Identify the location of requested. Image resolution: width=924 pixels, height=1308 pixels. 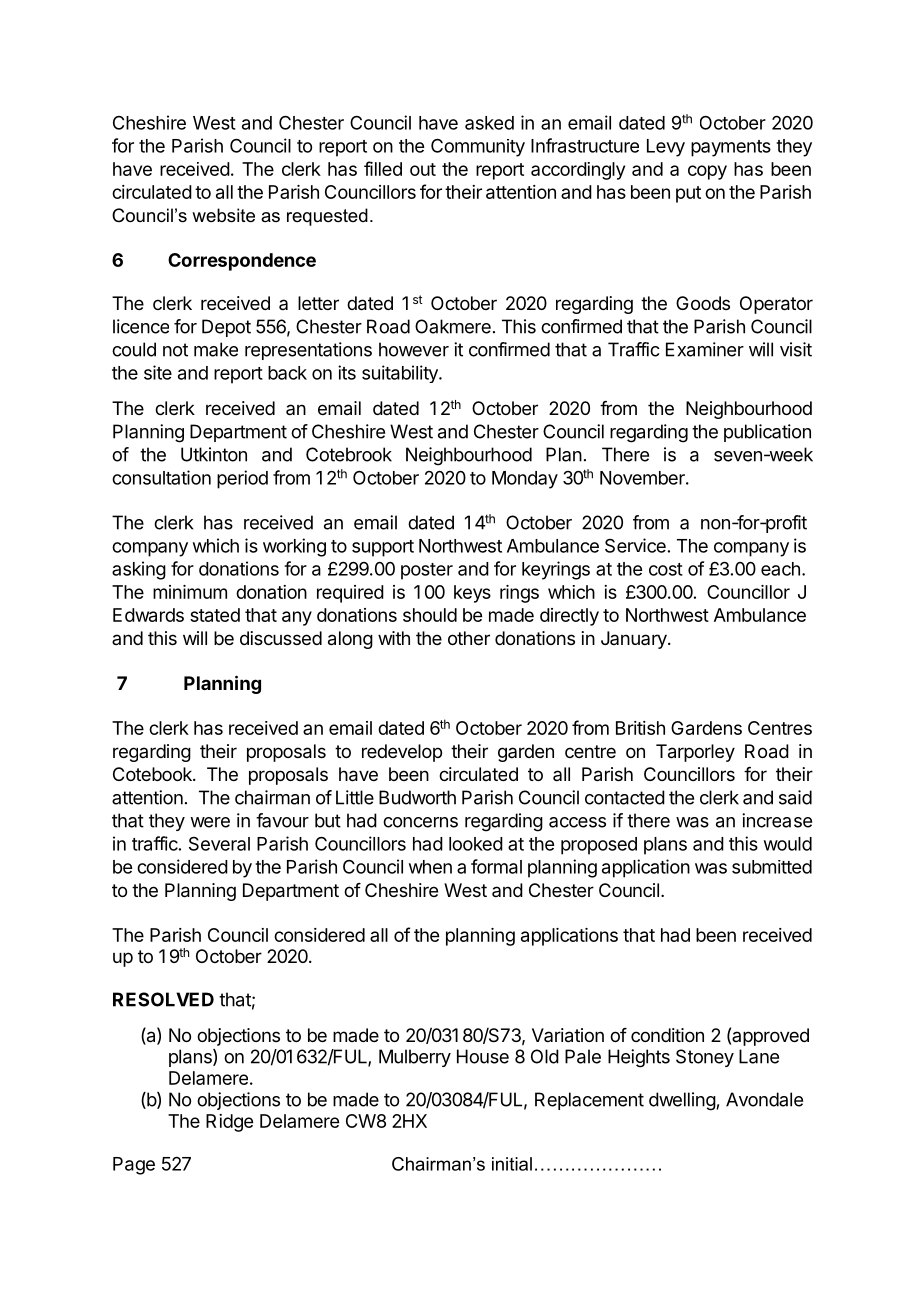
(327, 217).
